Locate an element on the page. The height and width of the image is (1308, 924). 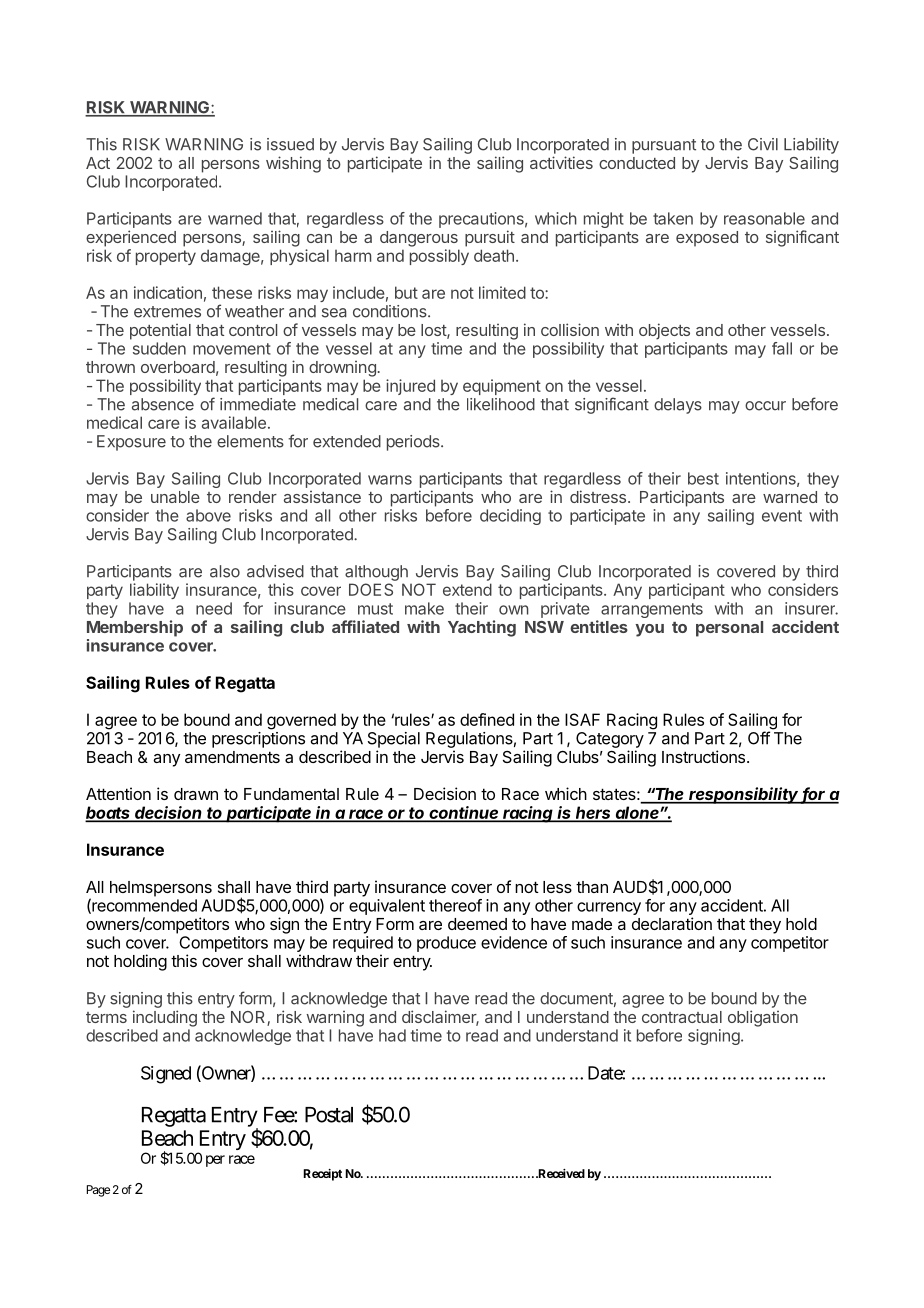
pursuant is located at coordinates (664, 146).
